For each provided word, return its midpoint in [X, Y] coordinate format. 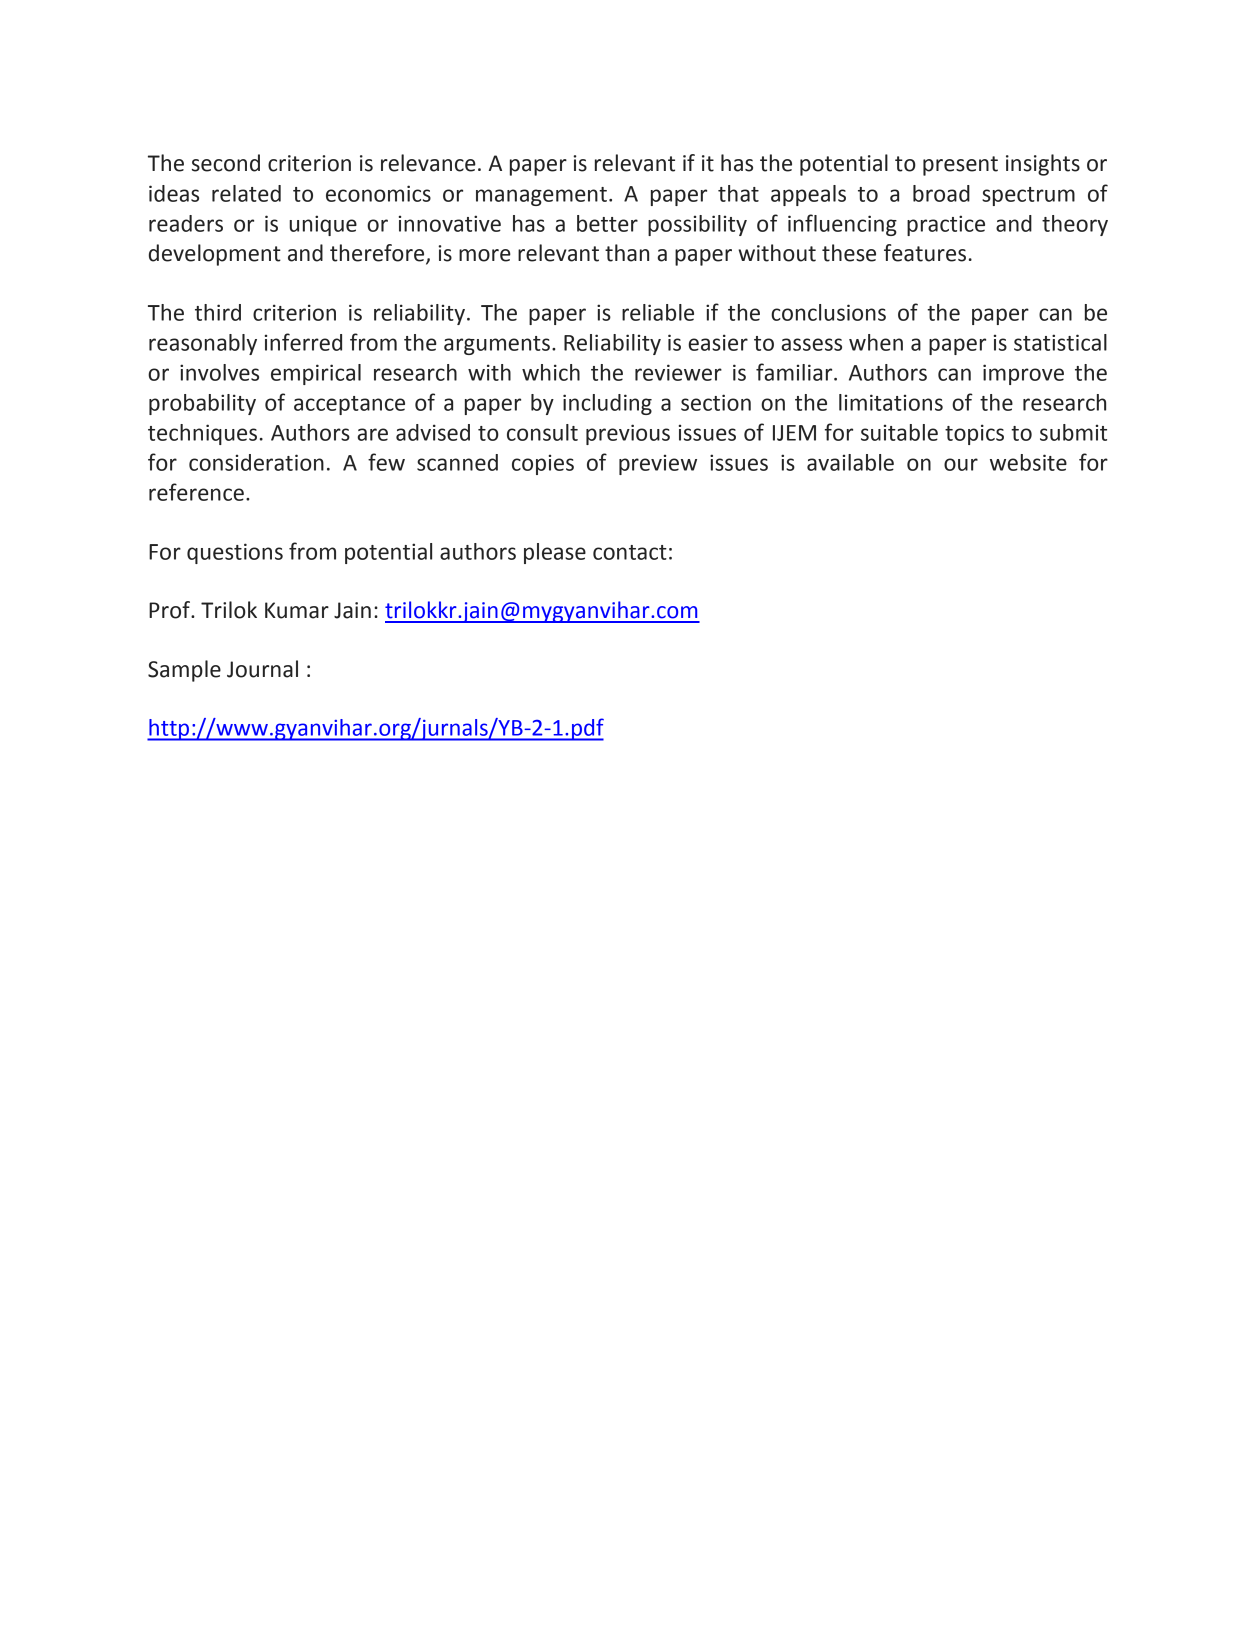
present [960, 166]
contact [630, 552]
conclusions [828, 312]
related [246, 193]
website [1028, 462]
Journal [262, 669]
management [541, 196]
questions [235, 553]
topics [974, 434]
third [218, 312]
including [607, 404]
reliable [658, 312]
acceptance [349, 405]
